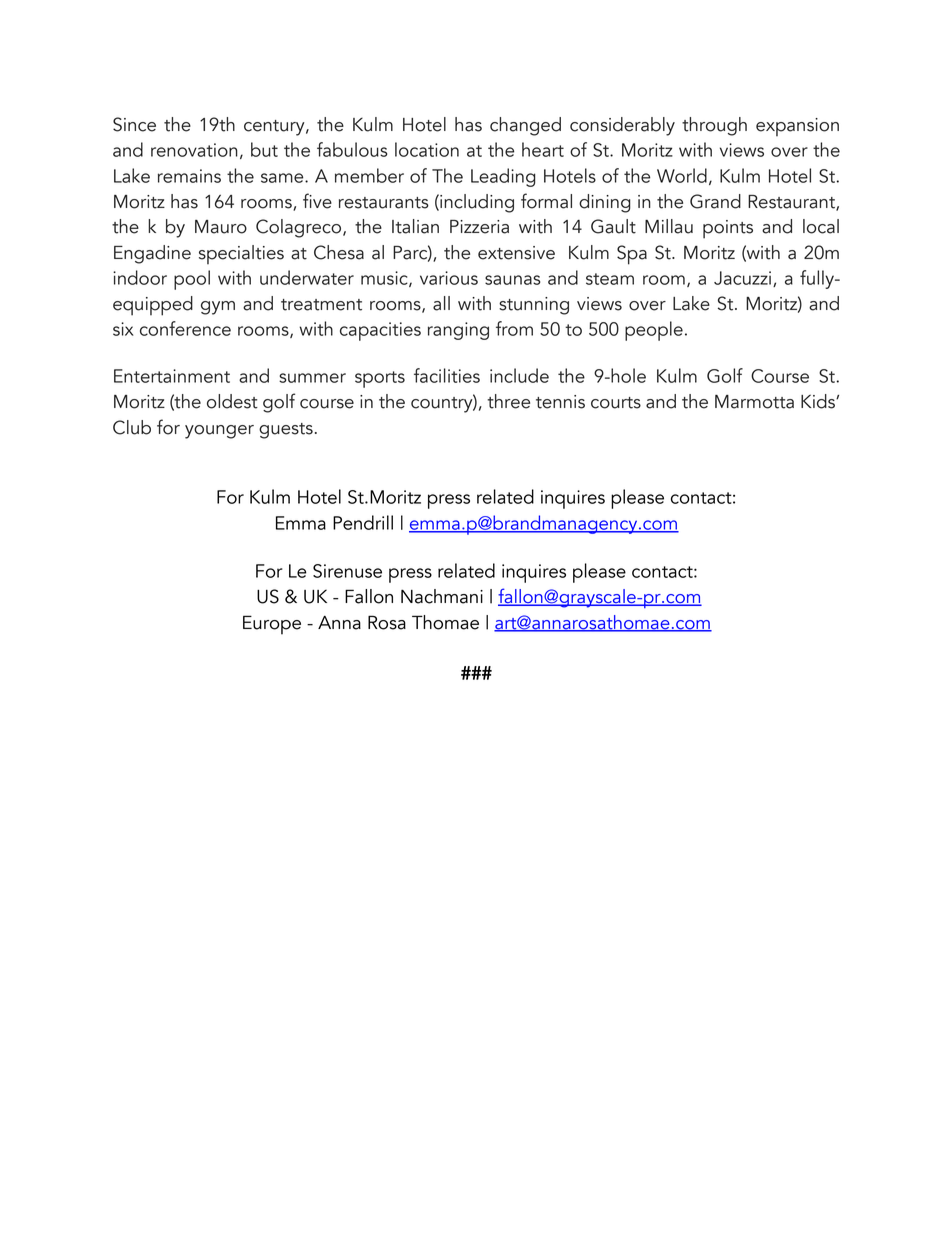  Describe the element at coordinates (714, 126) in the page. I see `through` at that location.
